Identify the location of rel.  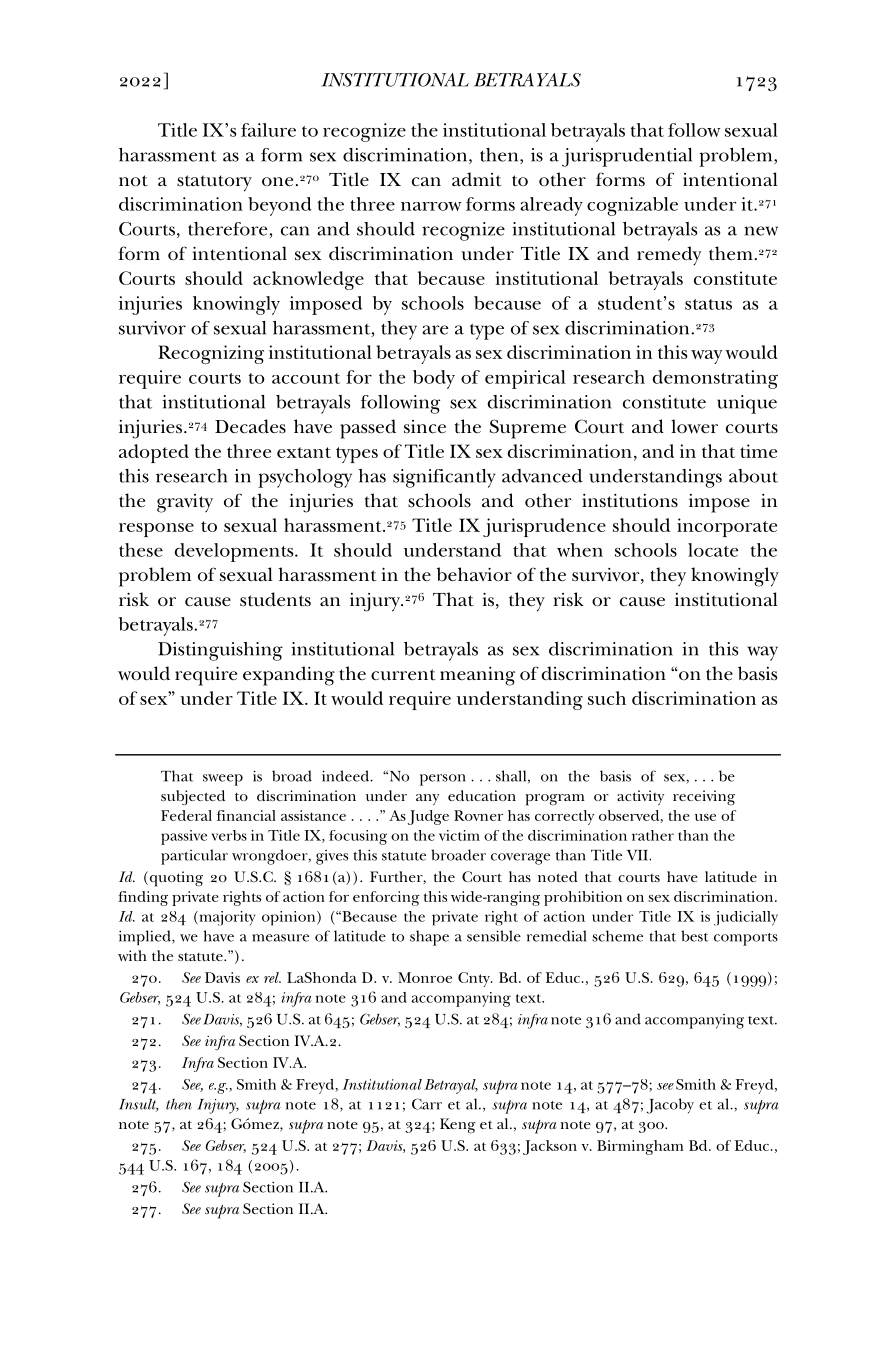
(272, 977).
